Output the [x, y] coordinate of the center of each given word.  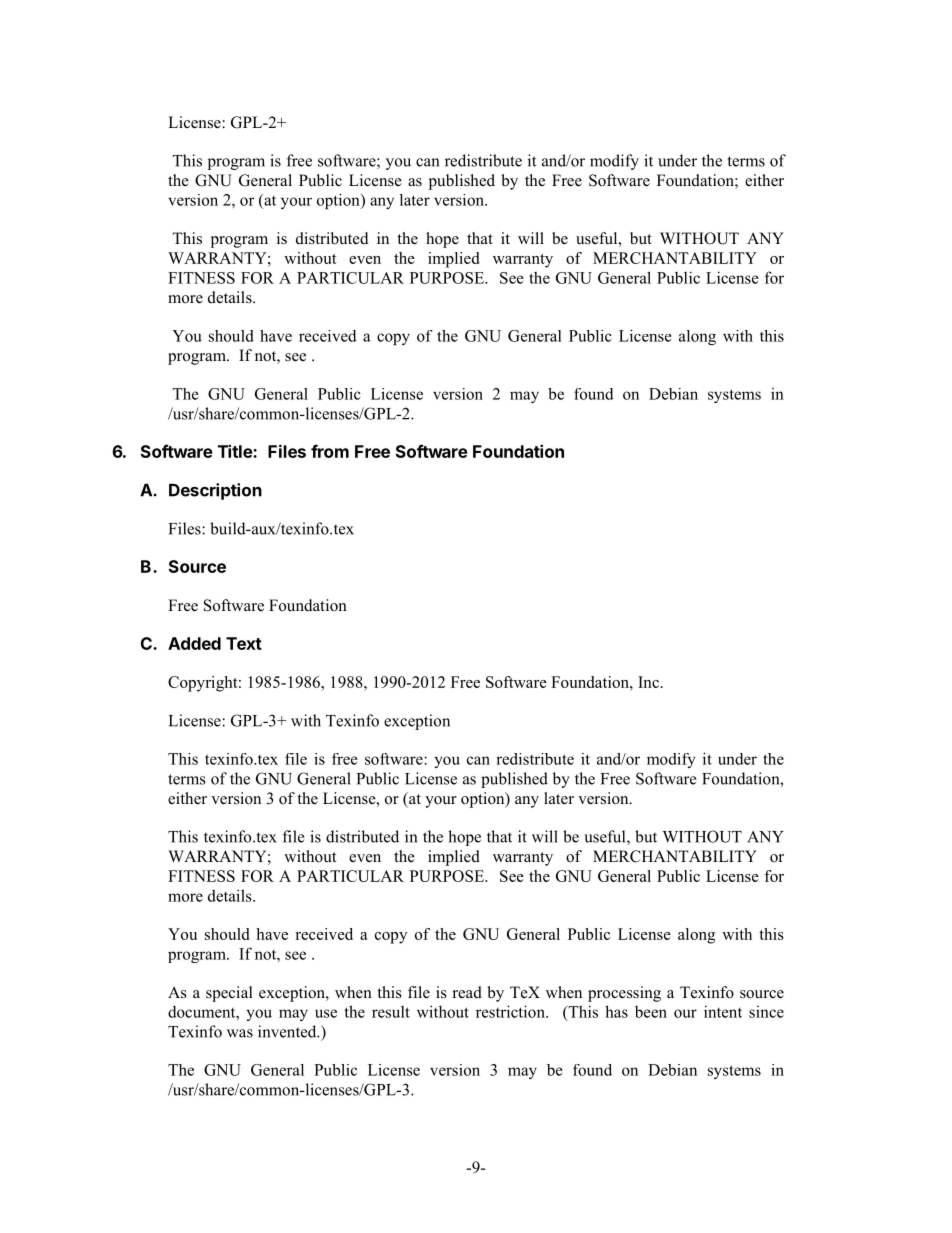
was [240, 1033]
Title [236, 451]
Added [194, 643]
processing [624, 994]
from [330, 451]
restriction [511, 1011]
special [229, 994]
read [467, 992]
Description [215, 491]
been [651, 1012]
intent [723, 1011]
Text [244, 643]
